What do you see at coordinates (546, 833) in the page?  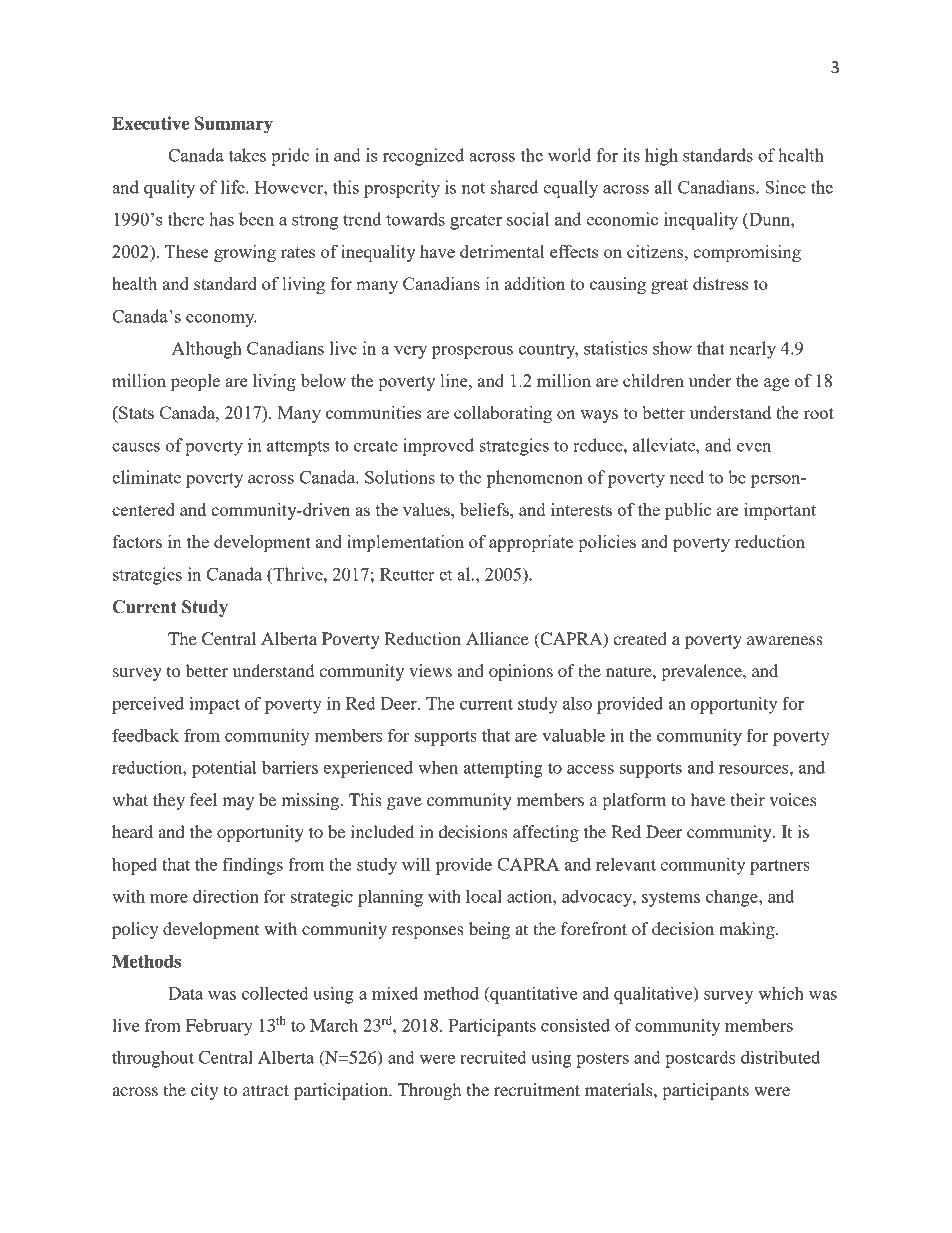 I see `affecting` at bounding box center [546, 833].
